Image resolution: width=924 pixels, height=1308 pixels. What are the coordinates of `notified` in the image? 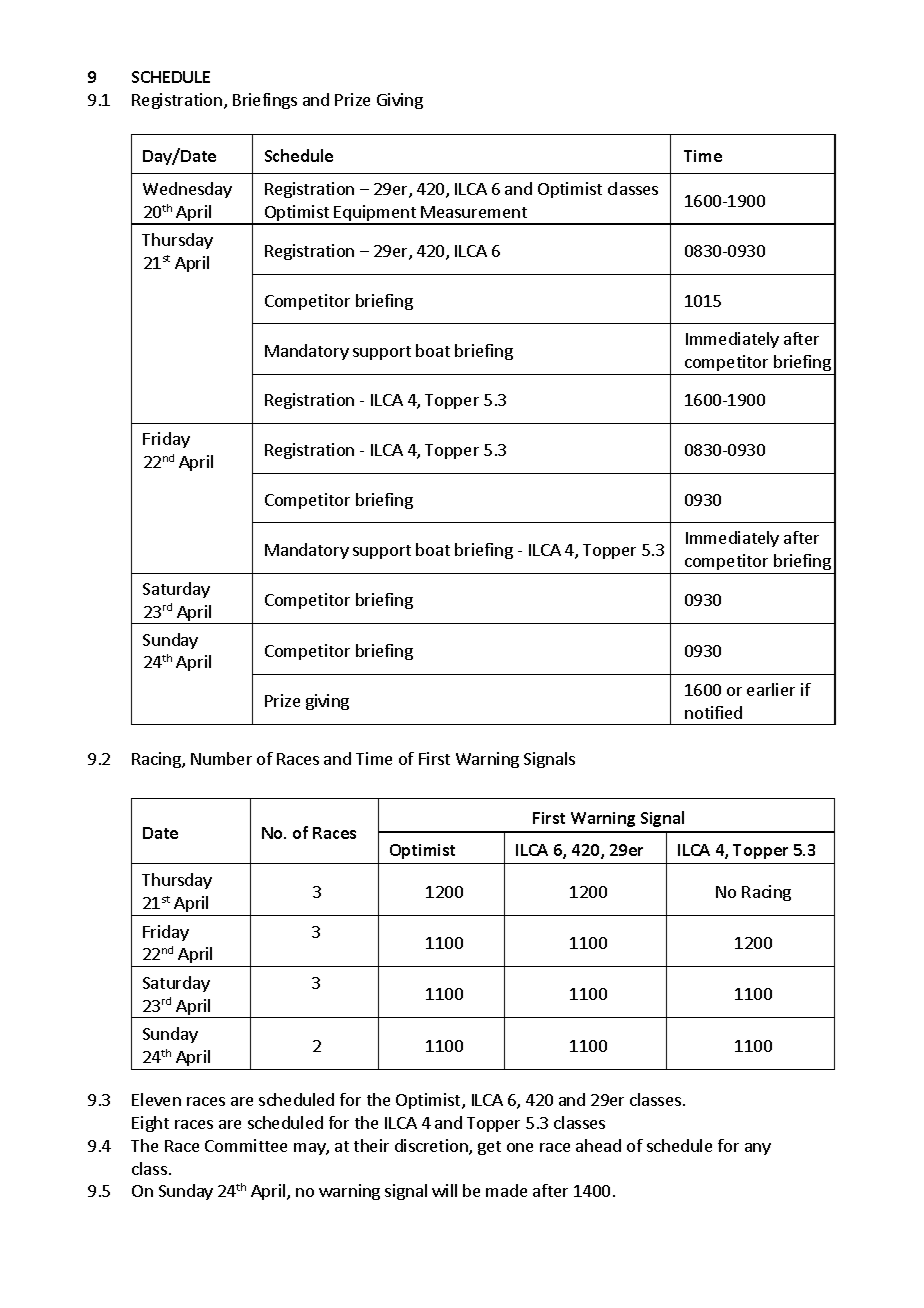 It's located at (713, 712).
